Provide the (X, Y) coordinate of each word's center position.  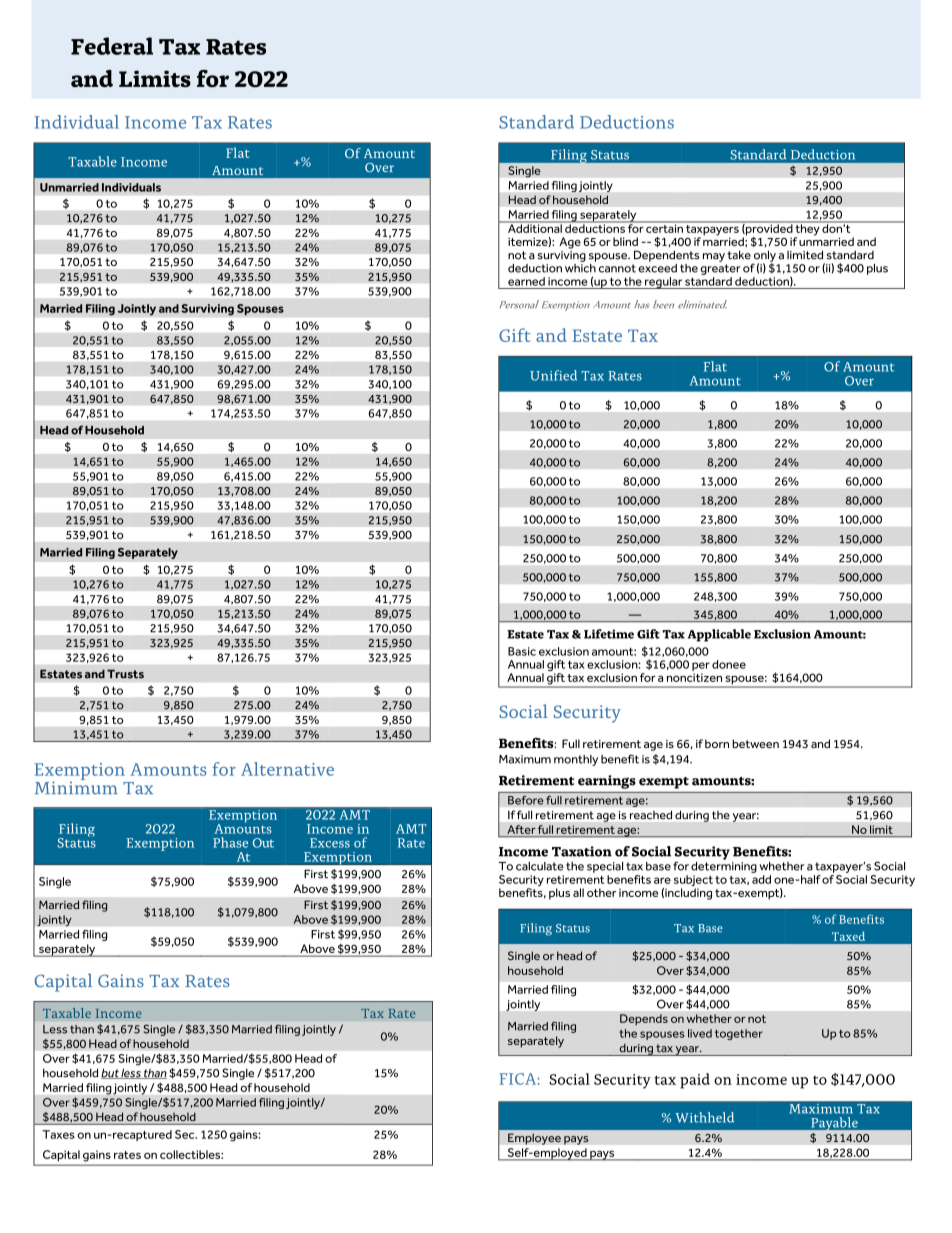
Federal (112, 46)
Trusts (125, 674)
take (739, 255)
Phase (230, 842)
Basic (522, 651)
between (755, 743)
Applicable (719, 635)
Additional (534, 227)
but (111, 1073)
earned (526, 281)
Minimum (76, 787)
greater (720, 269)
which (580, 267)
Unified (553, 375)
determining (724, 866)
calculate (540, 866)
